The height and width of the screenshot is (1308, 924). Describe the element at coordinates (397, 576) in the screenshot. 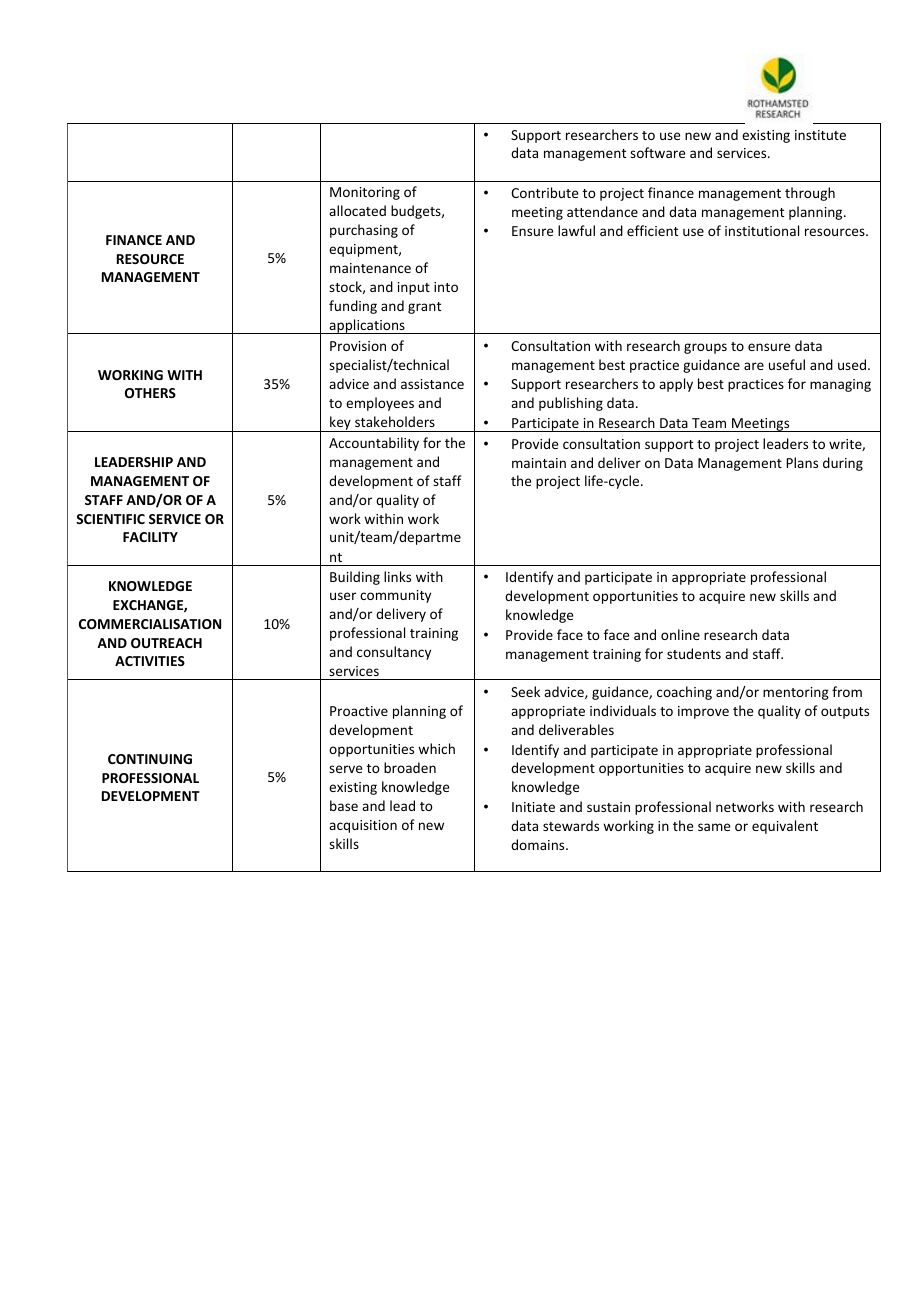

I see `links` at that location.
